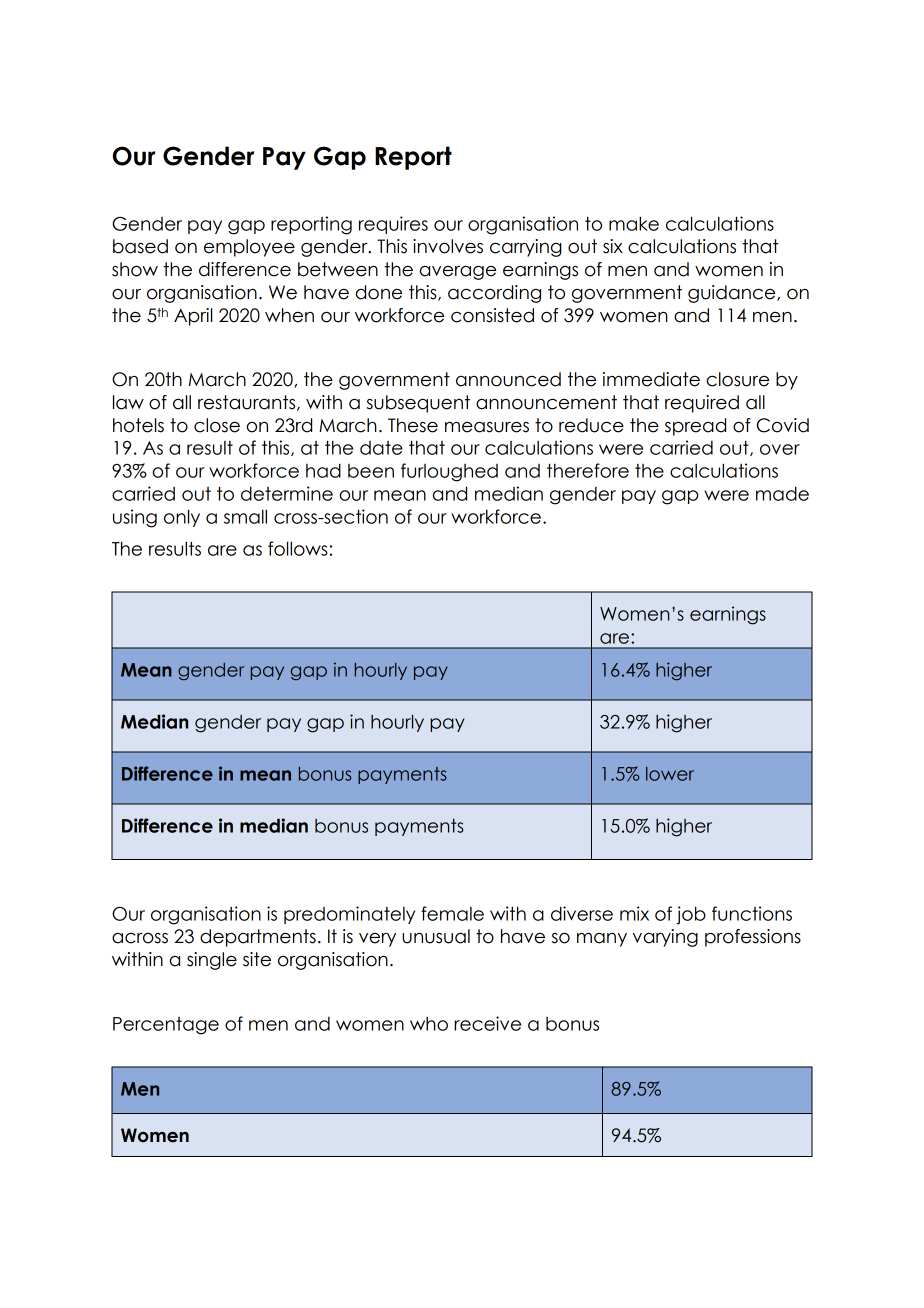 The width and height of the screenshot is (924, 1308). What do you see at coordinates (182, 518) in the screenshot?
I see `only` at bounding box center [182, 518].
